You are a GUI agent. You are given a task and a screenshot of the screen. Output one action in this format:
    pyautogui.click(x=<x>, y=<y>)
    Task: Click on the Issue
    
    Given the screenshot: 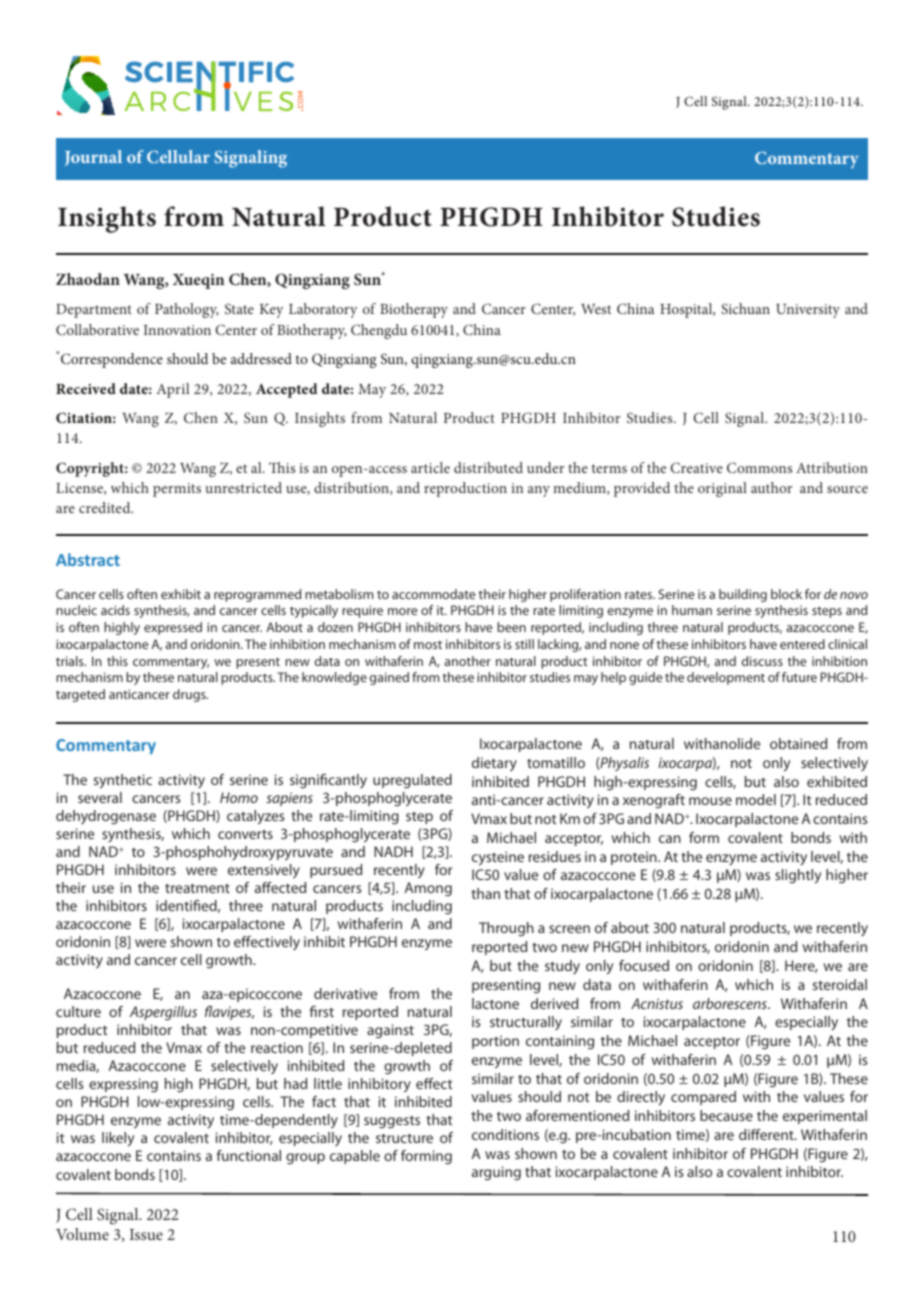 What is the action you would take?
    pyautogui.click(x=146, y=1234)
